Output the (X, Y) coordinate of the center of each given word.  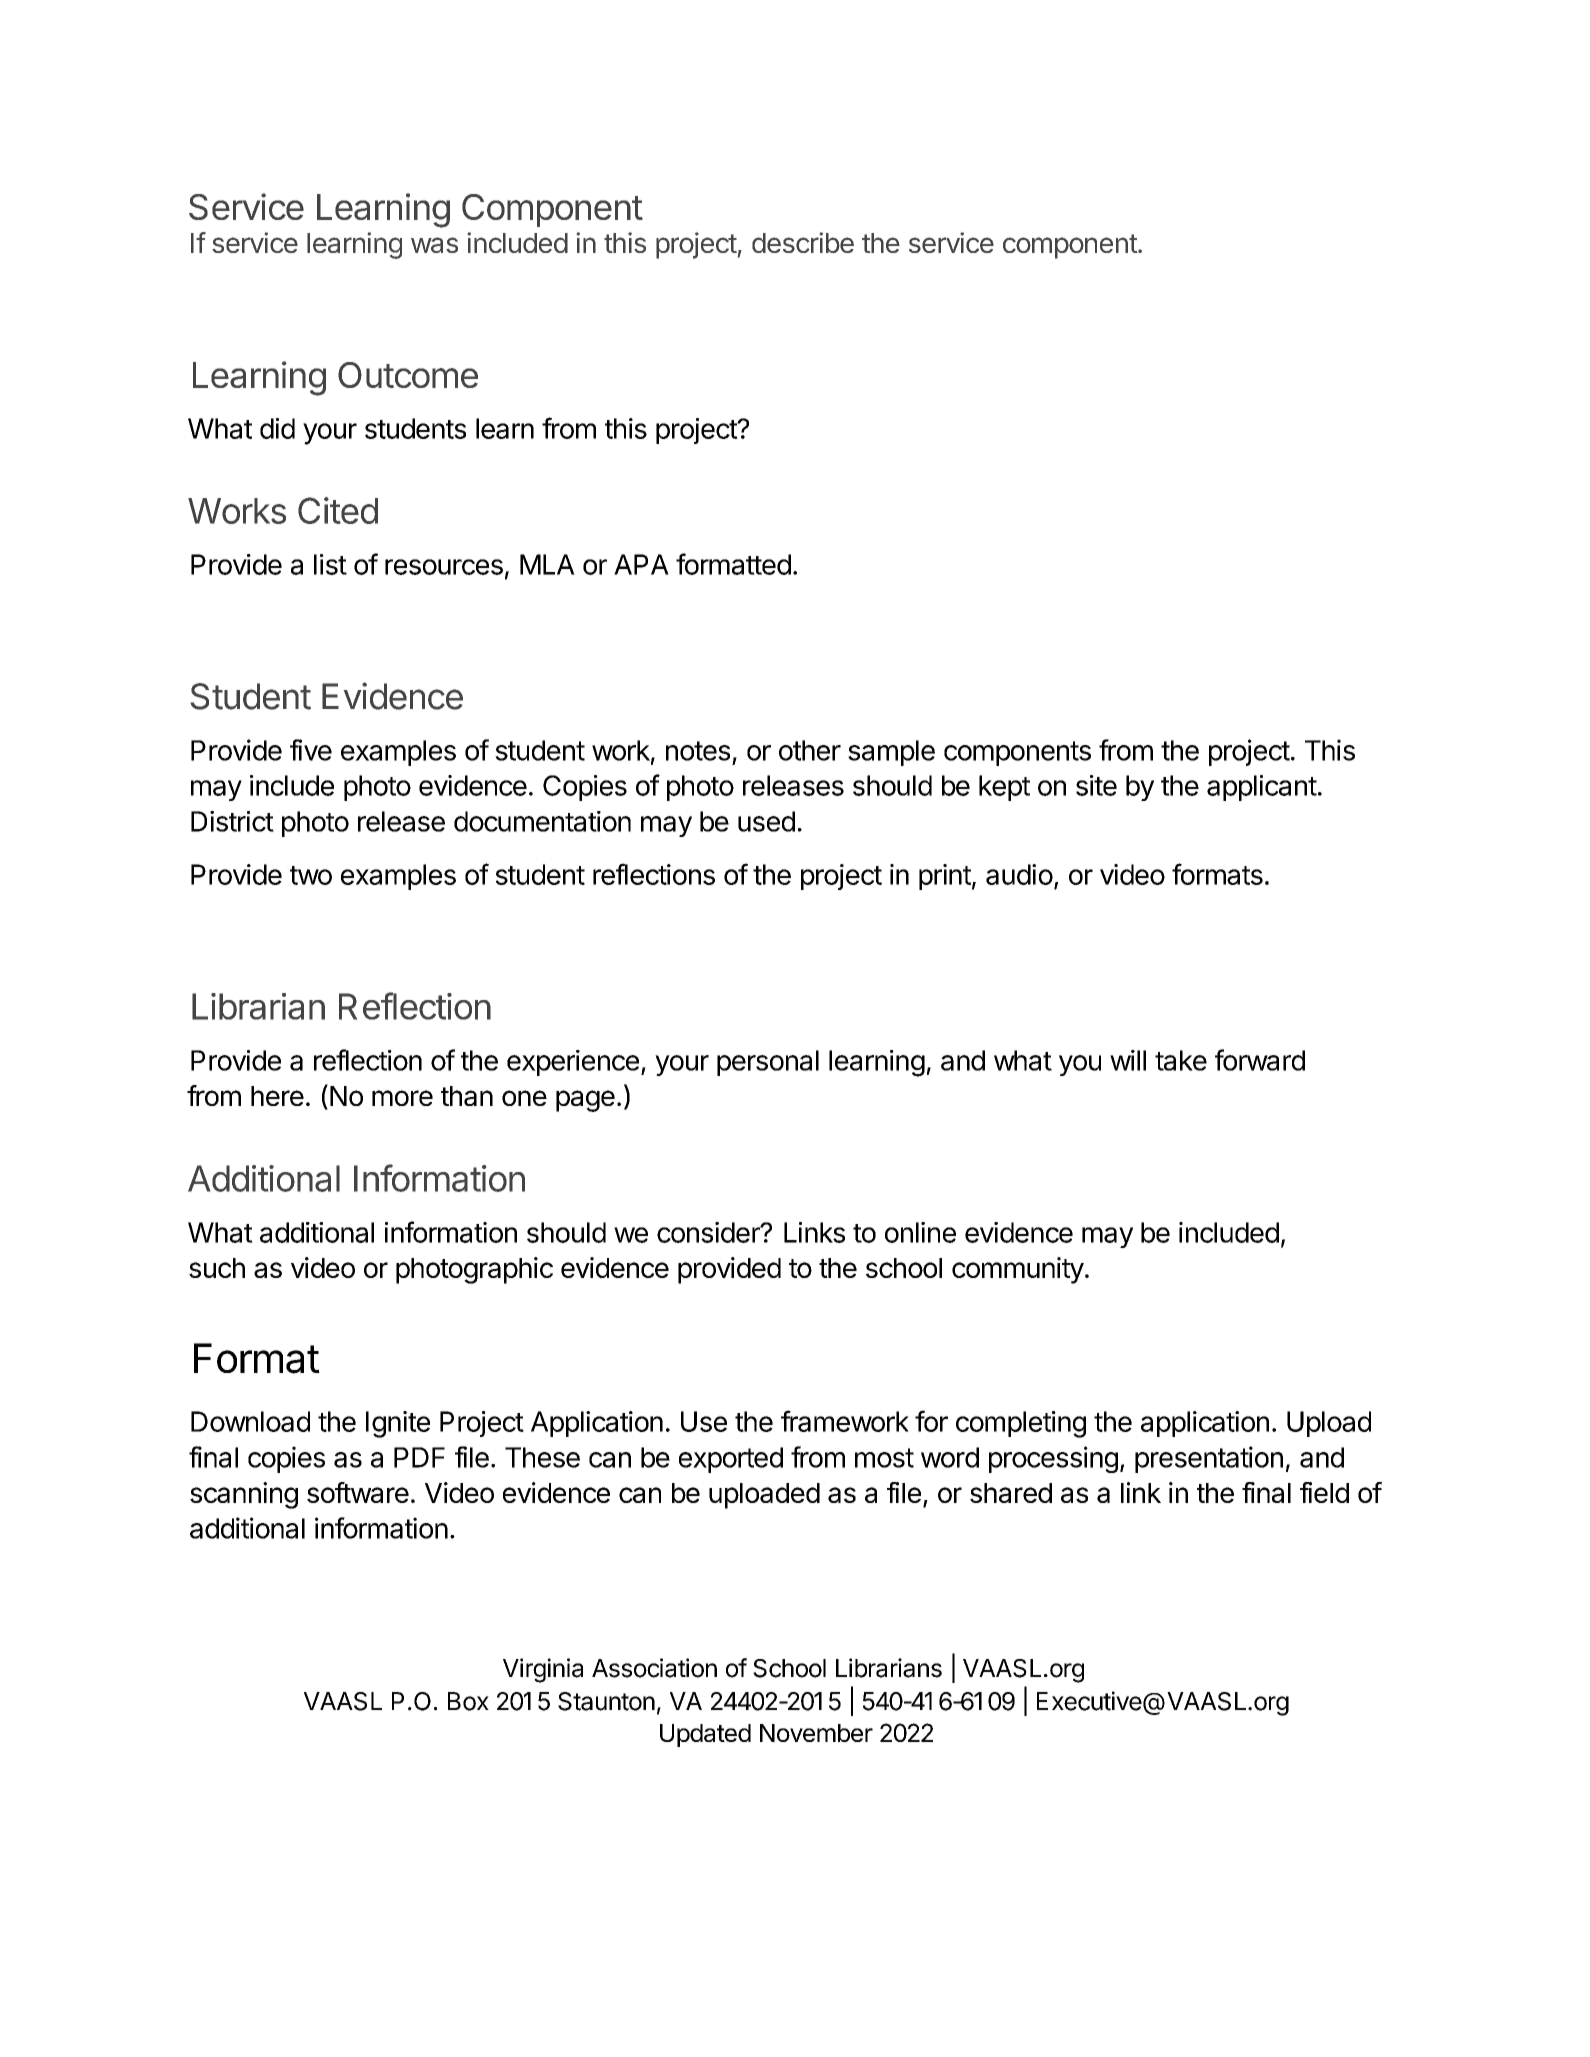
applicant (1262, 788)
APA (641, 564)
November (816, 1733)
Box (468, 1701)
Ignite (398, 1424)
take (1181, 1060)
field (1324, 1492)
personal (768, 1063)
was (434, 245)
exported (731, 1460)
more (402, 1098)
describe (803, 242)
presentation (1209, 1459)
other (810, 750)
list (330, 564)
